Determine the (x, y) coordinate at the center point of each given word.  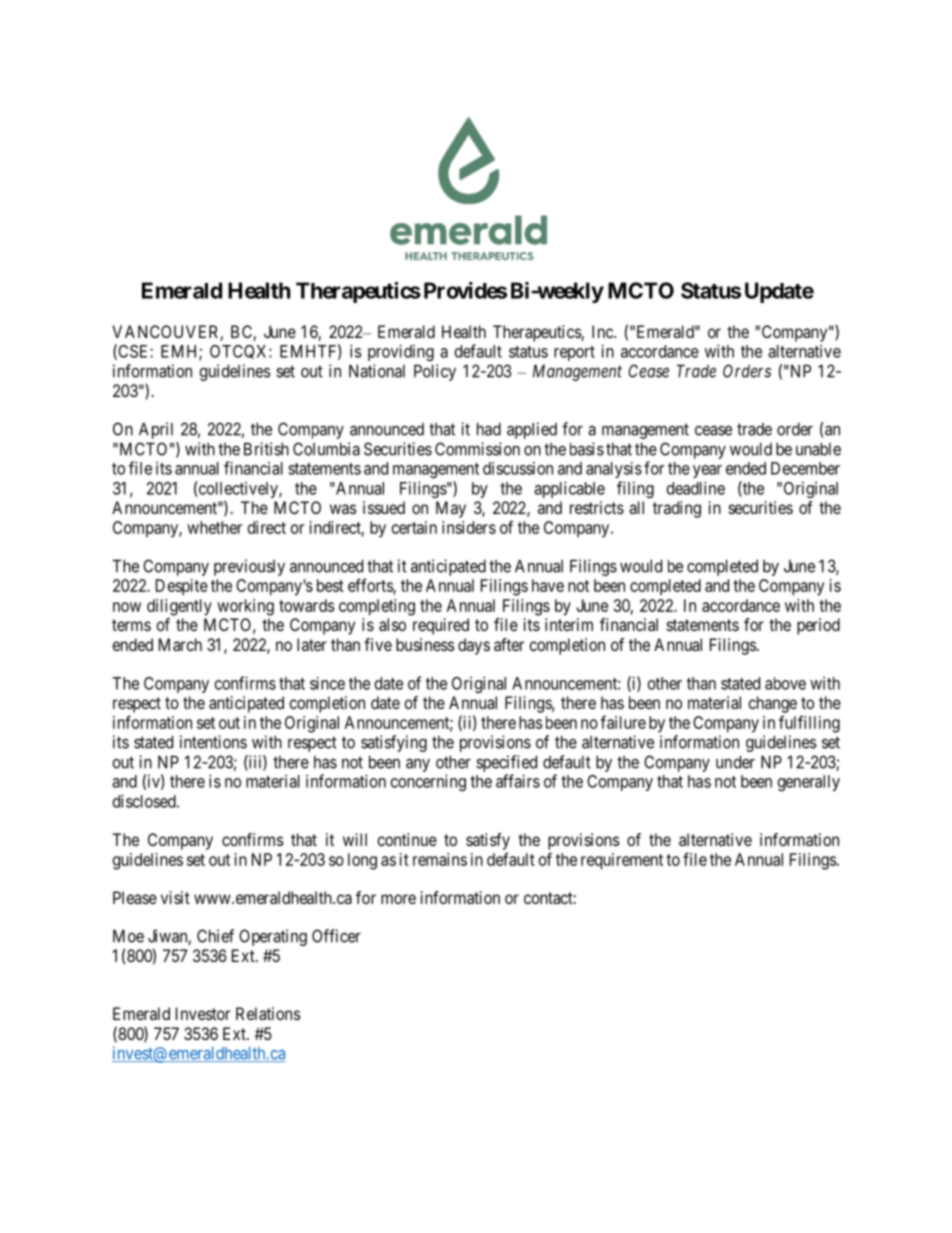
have (548, 585)
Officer (336, 936)
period (818, 626)
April (156, 430)
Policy (435, 372)
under (735, 762)
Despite (182, 587)
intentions (213, 742)
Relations (268, 1013)
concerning (428, 782)
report (574, 353)
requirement (622, 861)
